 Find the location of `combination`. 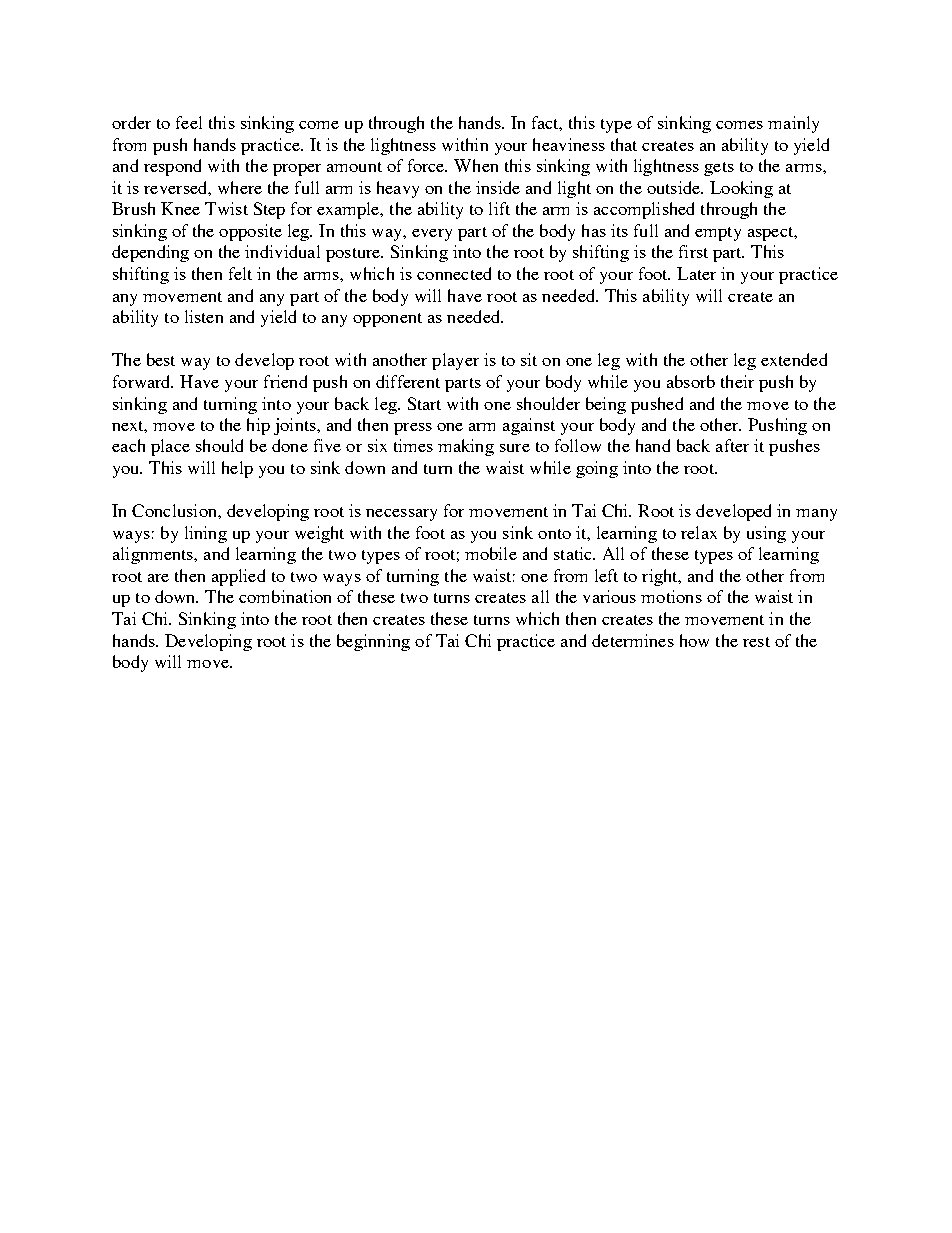

combination is located at coordinates (285, 596).
